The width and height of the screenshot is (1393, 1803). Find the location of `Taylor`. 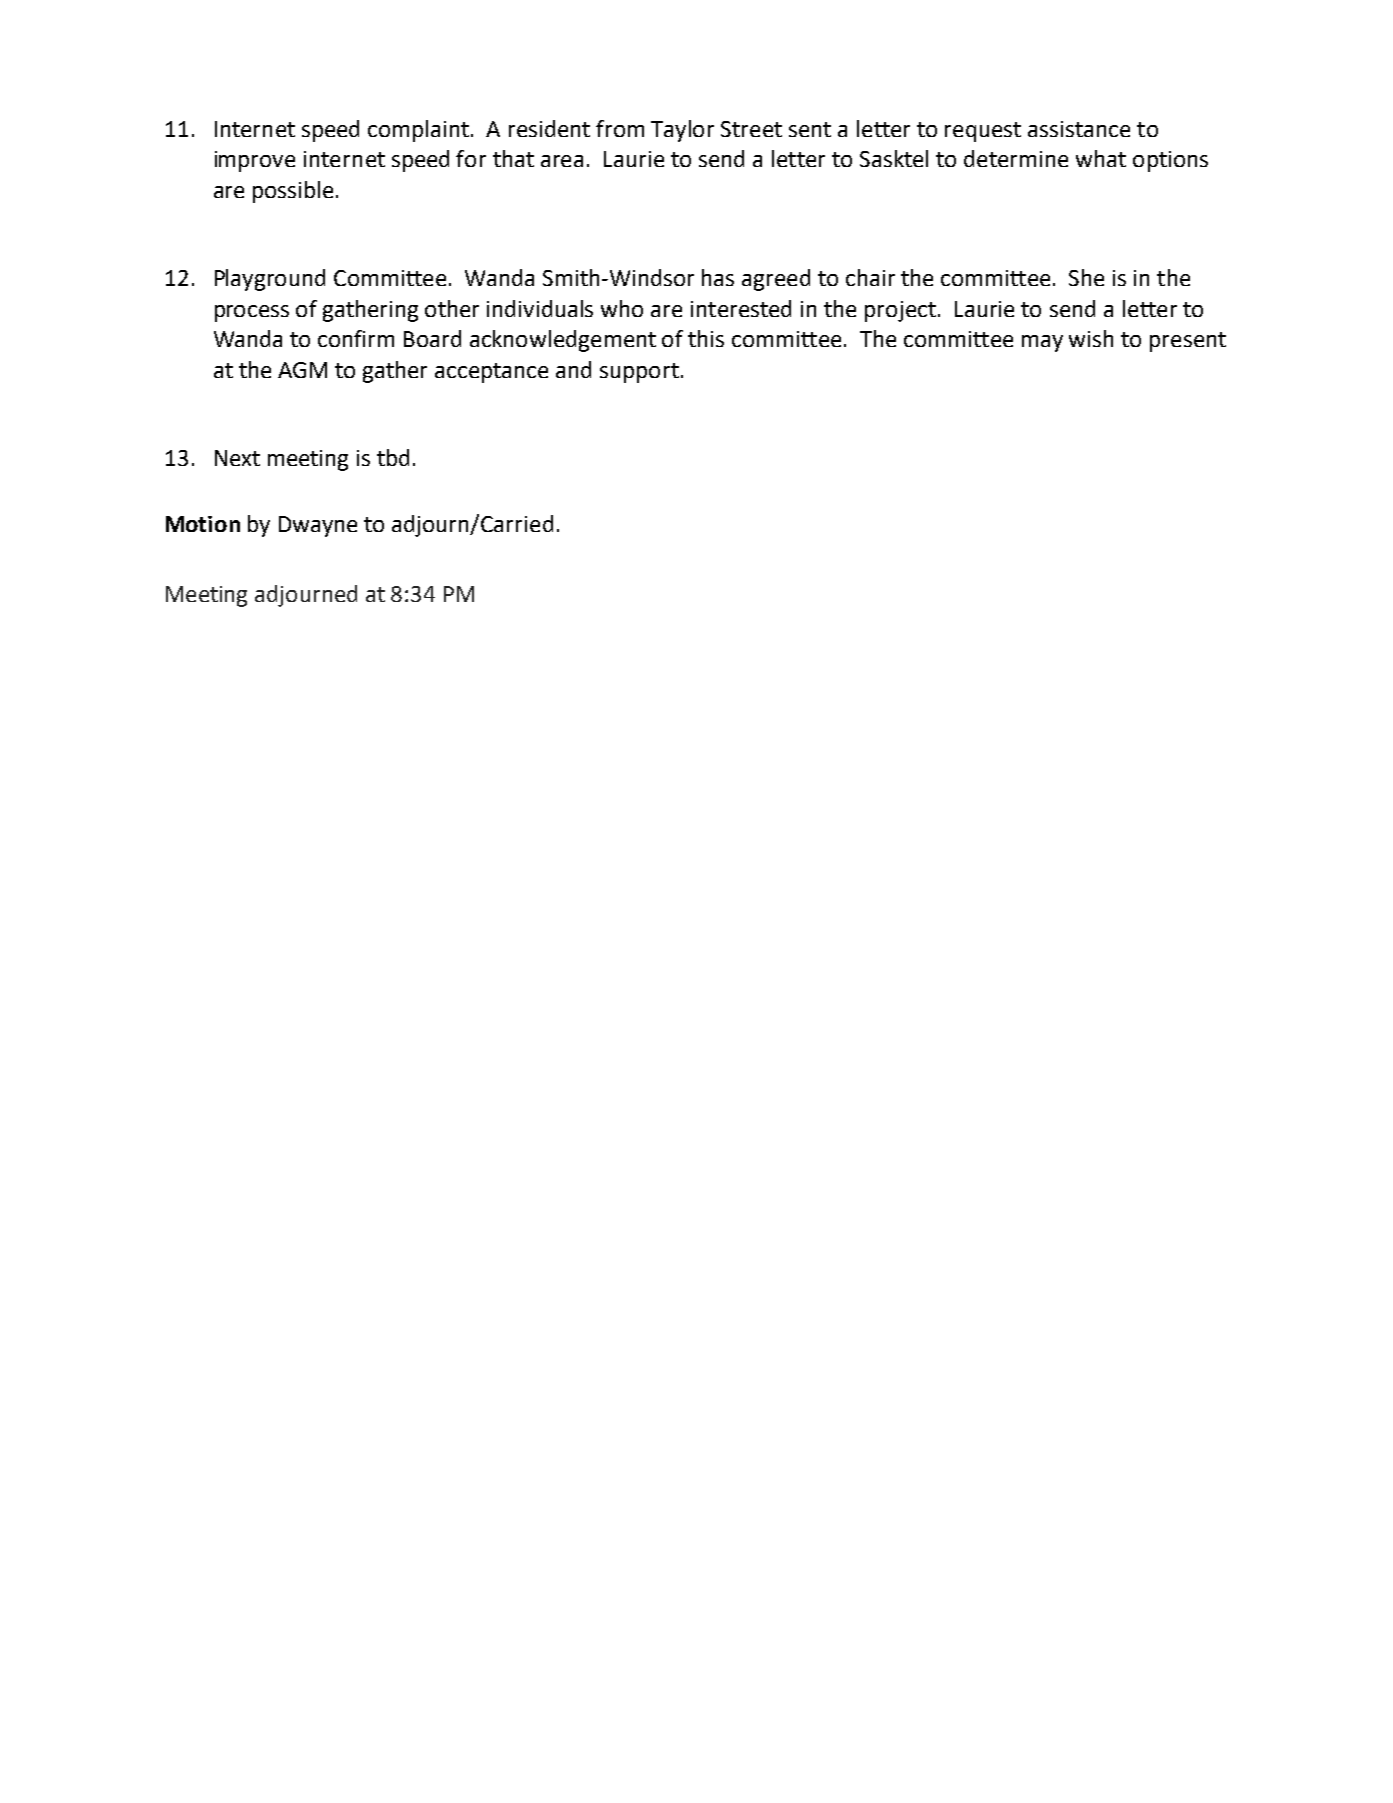

Taylor is located at coordinates (682, 131).
